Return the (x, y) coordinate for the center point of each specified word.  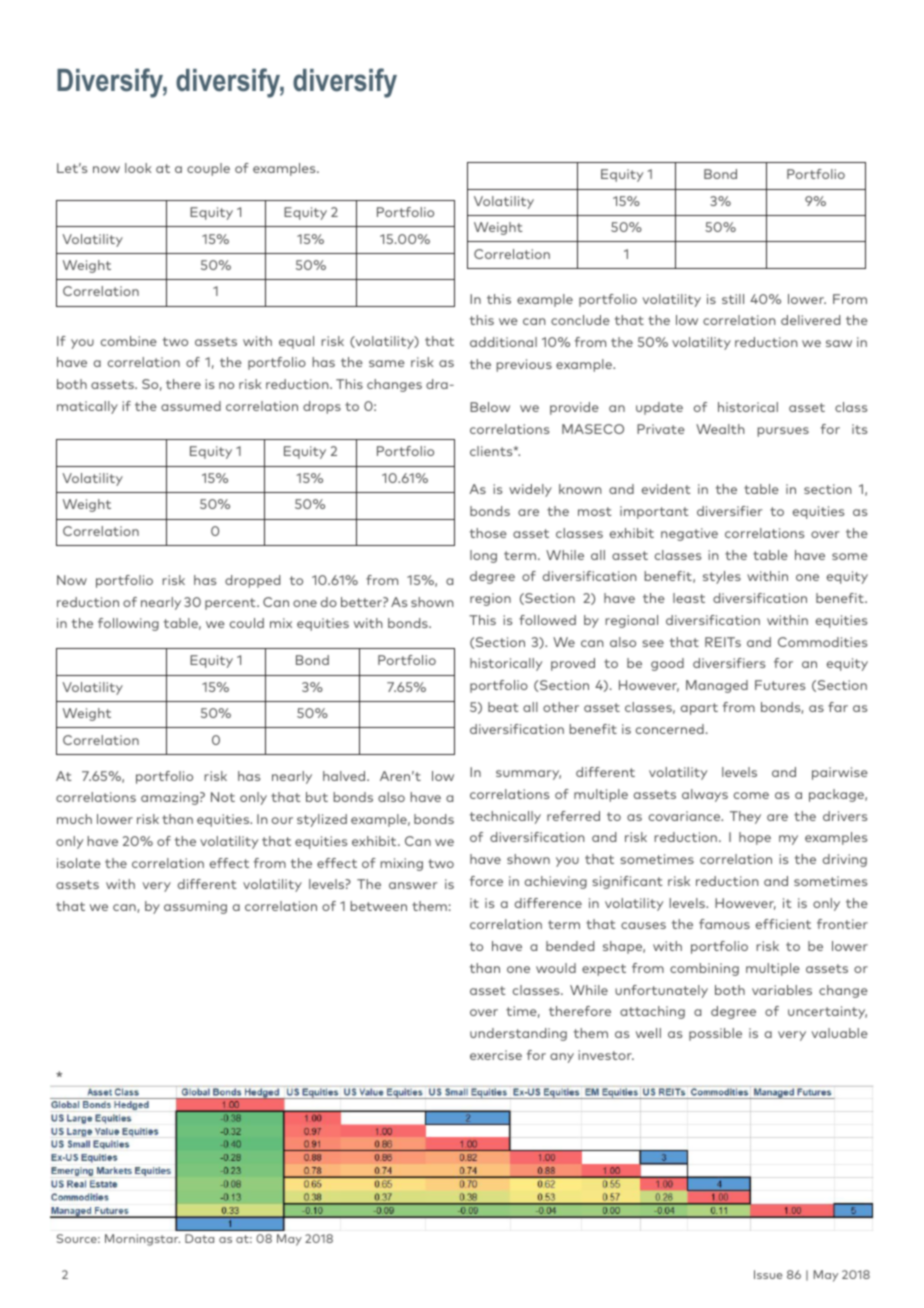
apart (699, 709)
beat (503, 707)
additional (503, 342)
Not (223, 797)
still (733, 299)
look (138, 168)
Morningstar (142, 1240)
